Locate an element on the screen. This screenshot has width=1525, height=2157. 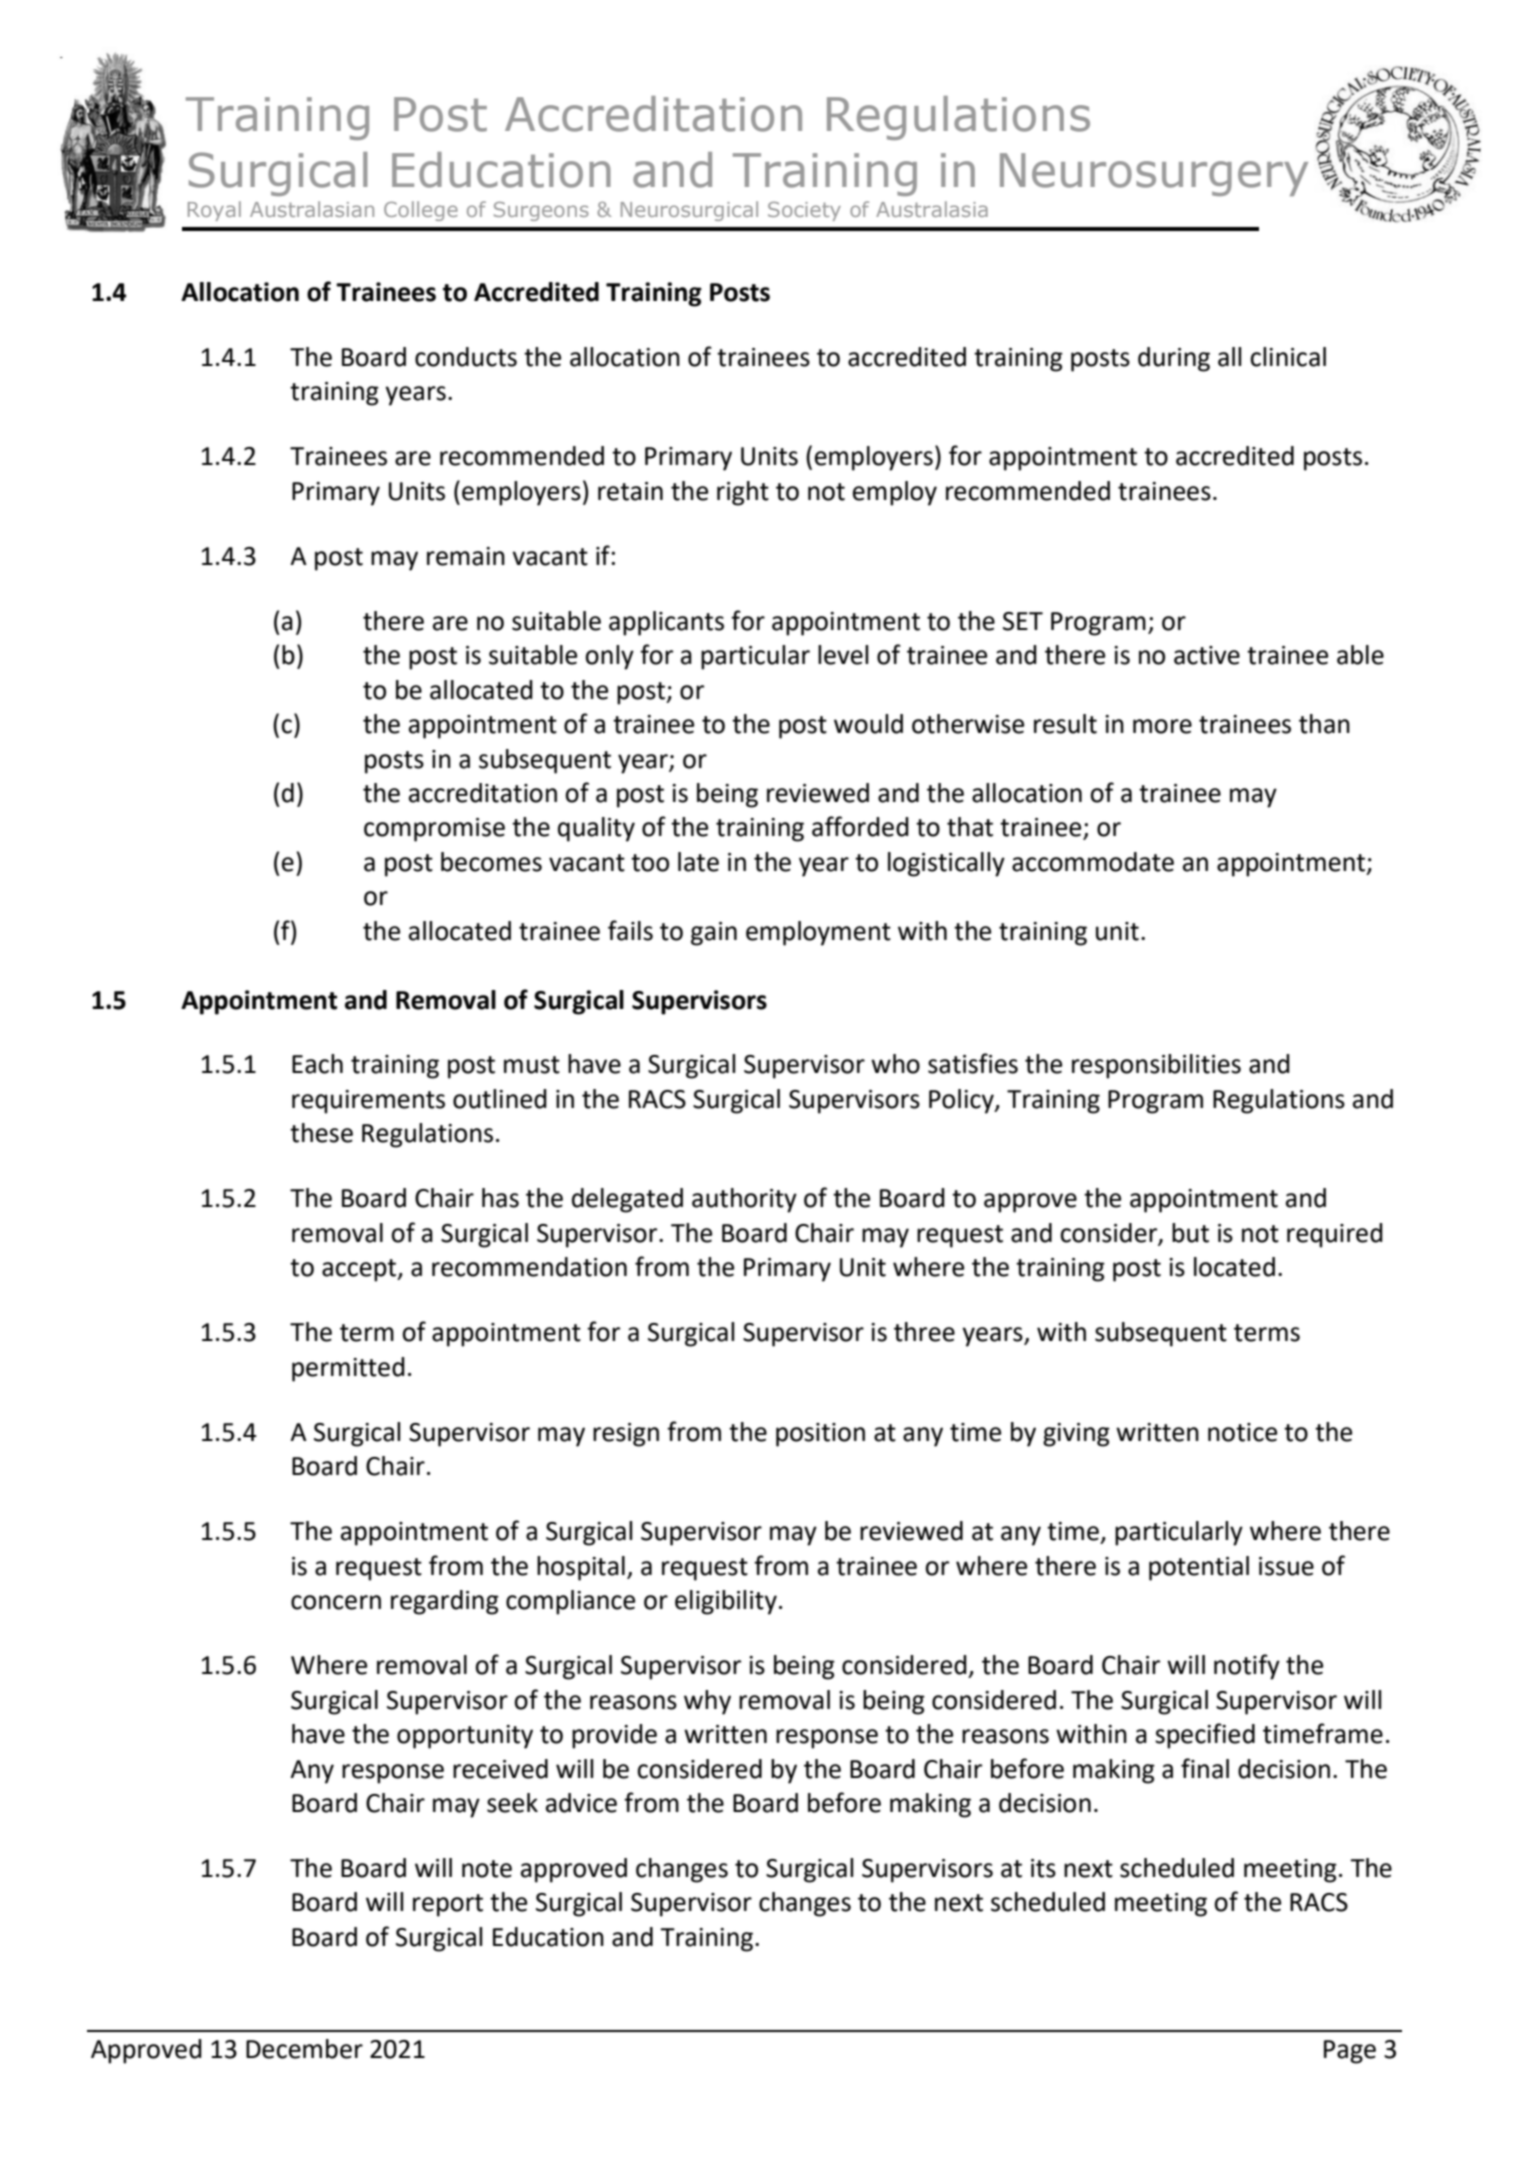
active is located at coordinates (1207, 655).
